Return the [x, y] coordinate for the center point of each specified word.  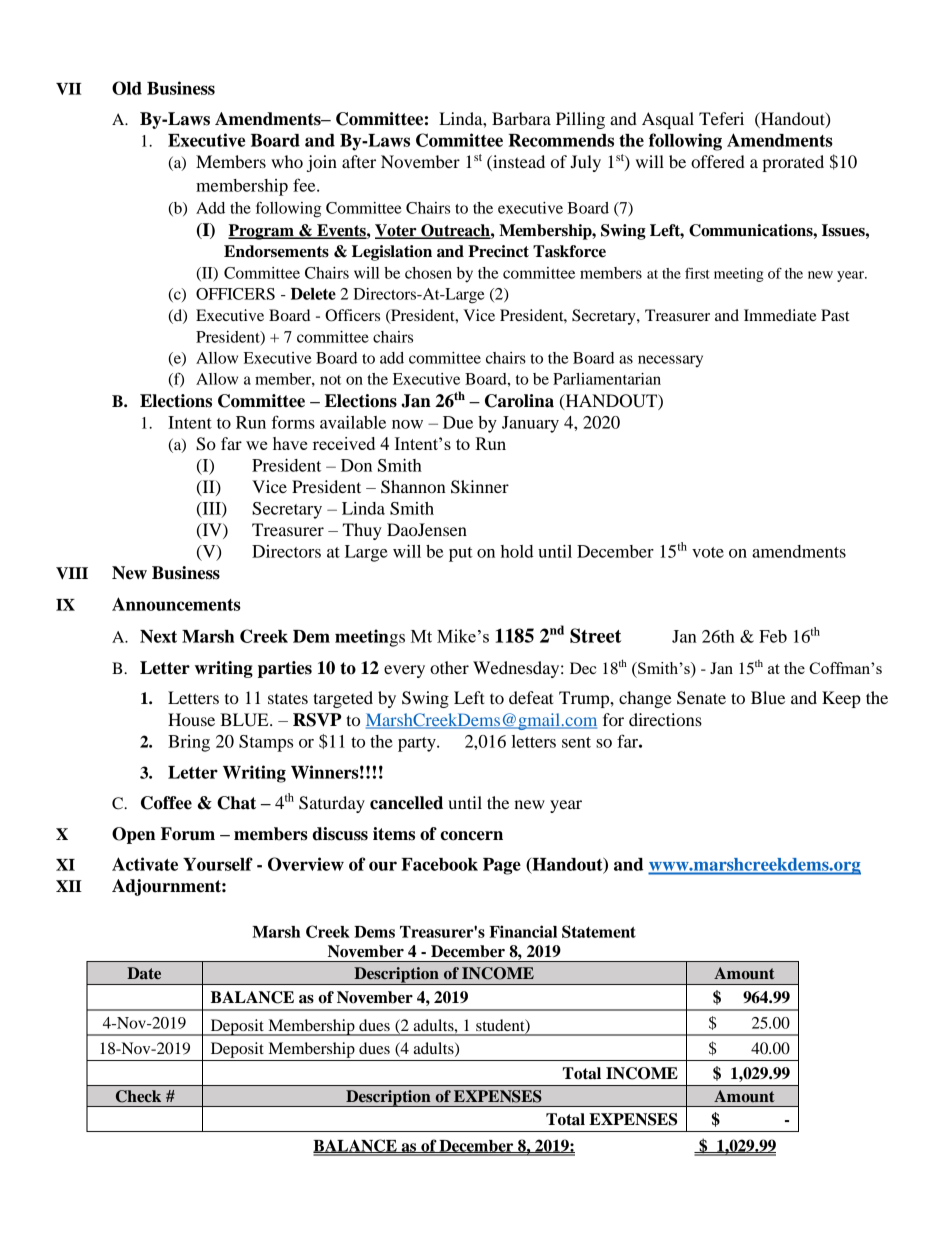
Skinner [480, 487]
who [287, 161]
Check [138, 1096]
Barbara [521, 118]
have [290, 443]
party [418, 744]
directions [665, 719]
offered [718, 161]
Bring [189, 743]
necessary [670, 361]
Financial [523, 931]
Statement [599, 931]
